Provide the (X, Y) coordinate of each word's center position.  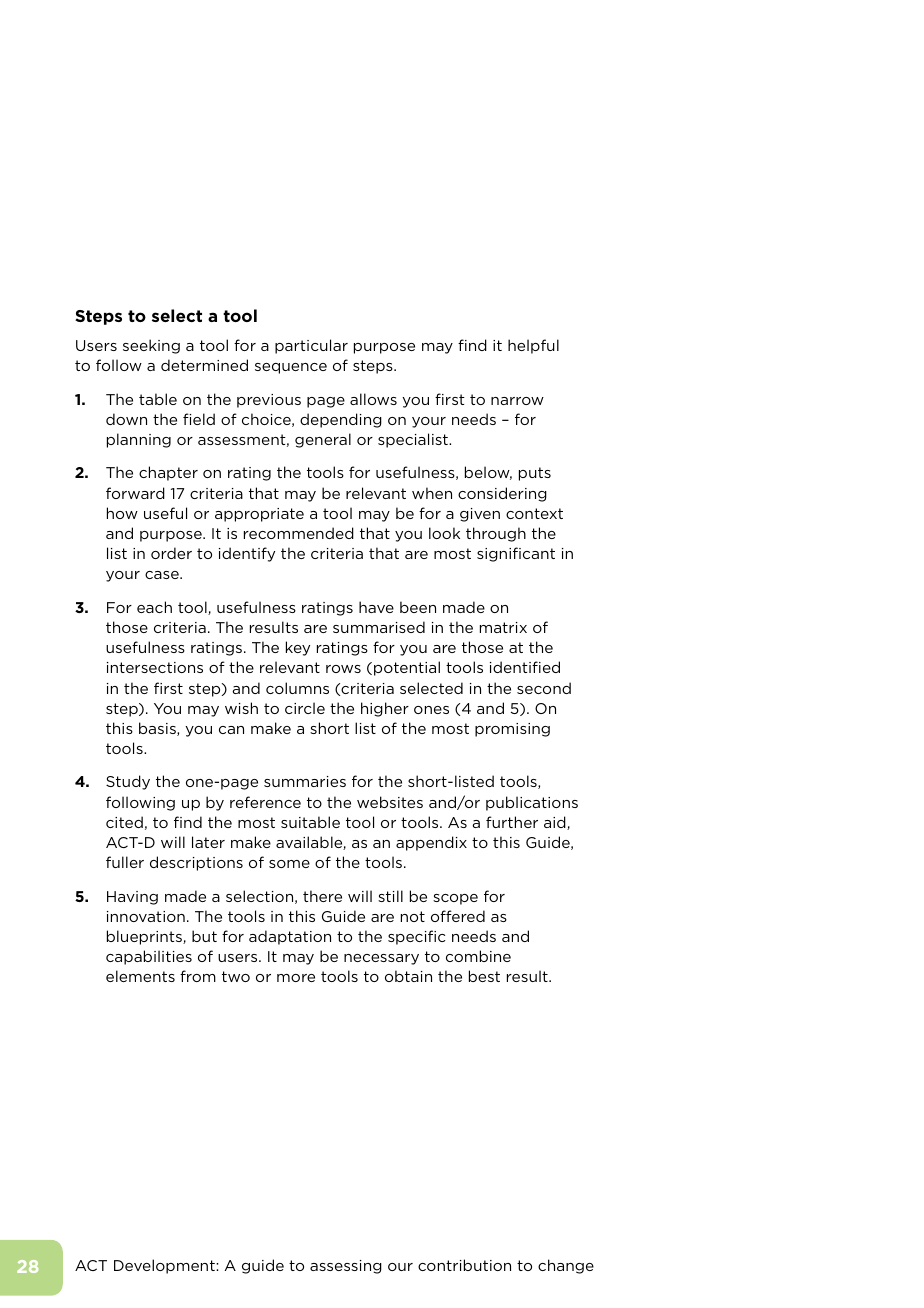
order (171, 553)
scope (455, 899)
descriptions (196, 863)
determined (204, 365)
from (198, 976)
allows (373, 399)
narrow (517, 401)
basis (158, 729)
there (322, 896)
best (484, 976)
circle (305, 708)
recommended (299, 533)
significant (516, 554)
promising (512, 730)
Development (165, 1266)
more (296, 978)
